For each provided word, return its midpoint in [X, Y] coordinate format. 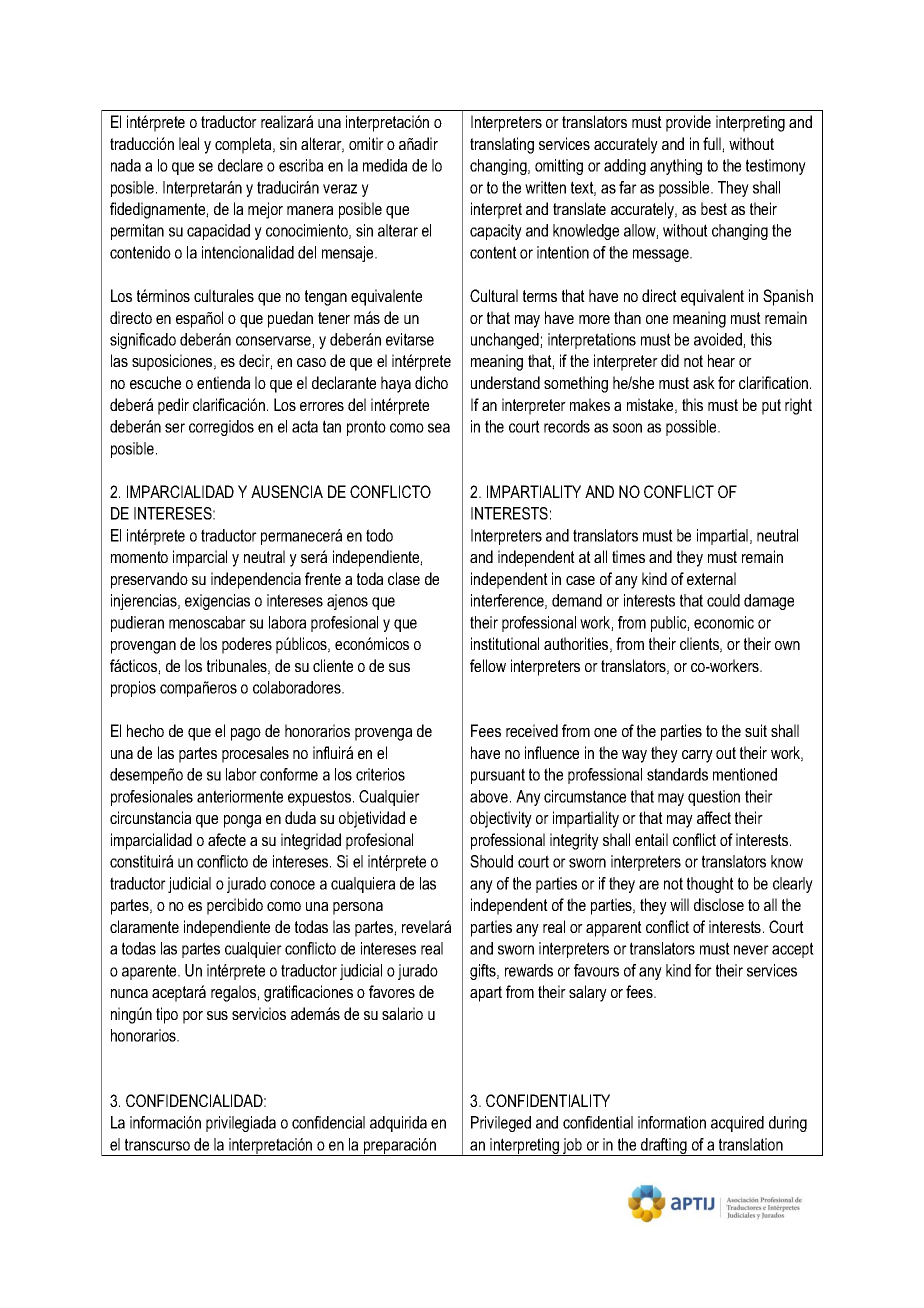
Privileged [501, 1124]
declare [240, 165]
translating [502, 145]
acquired [737, 1124]
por [193, 1017]
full [713, 144]
